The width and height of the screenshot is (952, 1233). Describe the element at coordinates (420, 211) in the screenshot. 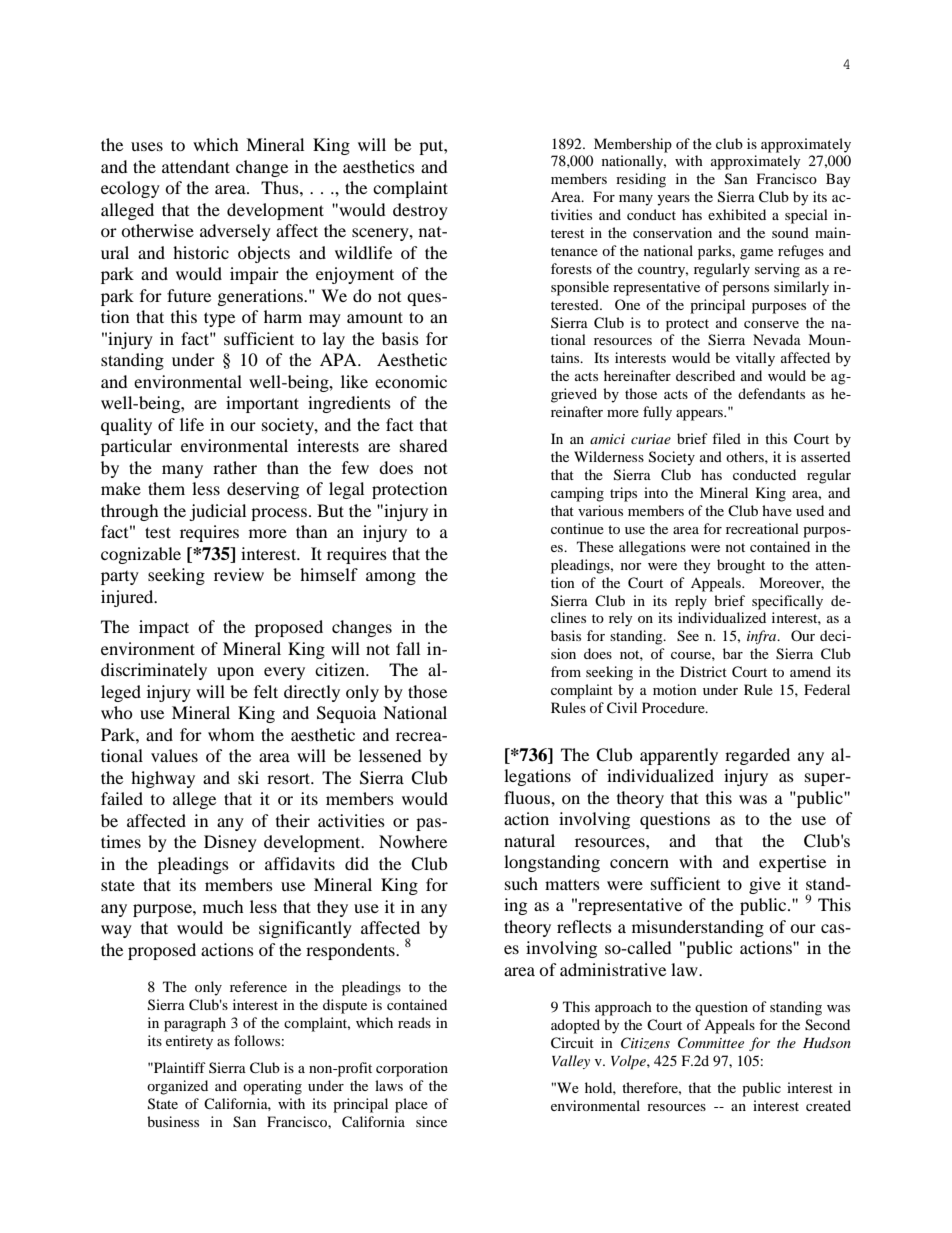

I see `destroy` at that location.
